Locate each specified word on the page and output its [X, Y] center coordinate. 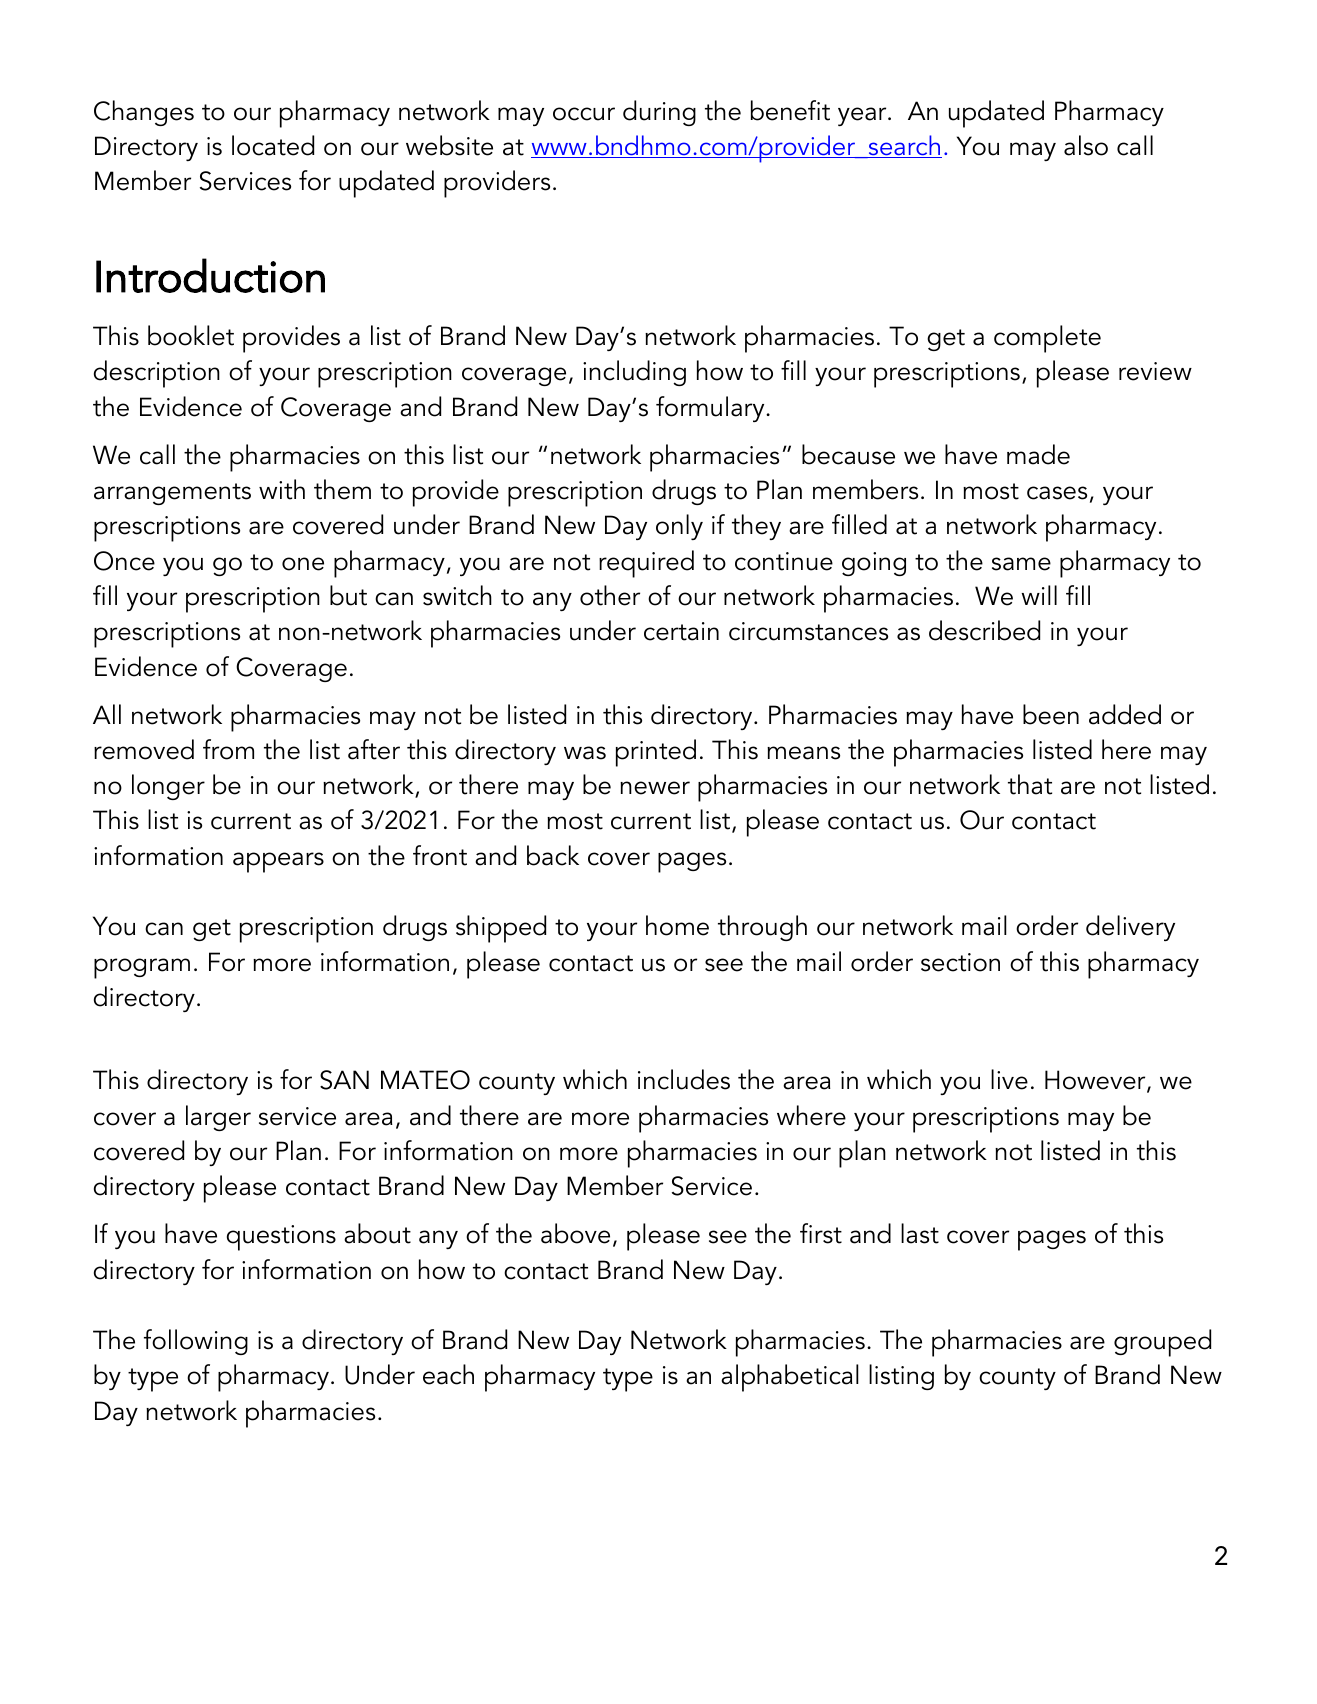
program [142, 968]
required [646, 564]
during [659, 113]
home [677, 925]
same [1021, 564]
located [273, 145]
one [303, 564]
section [960, 962]
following [196, 1342]
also [1086, 145]
